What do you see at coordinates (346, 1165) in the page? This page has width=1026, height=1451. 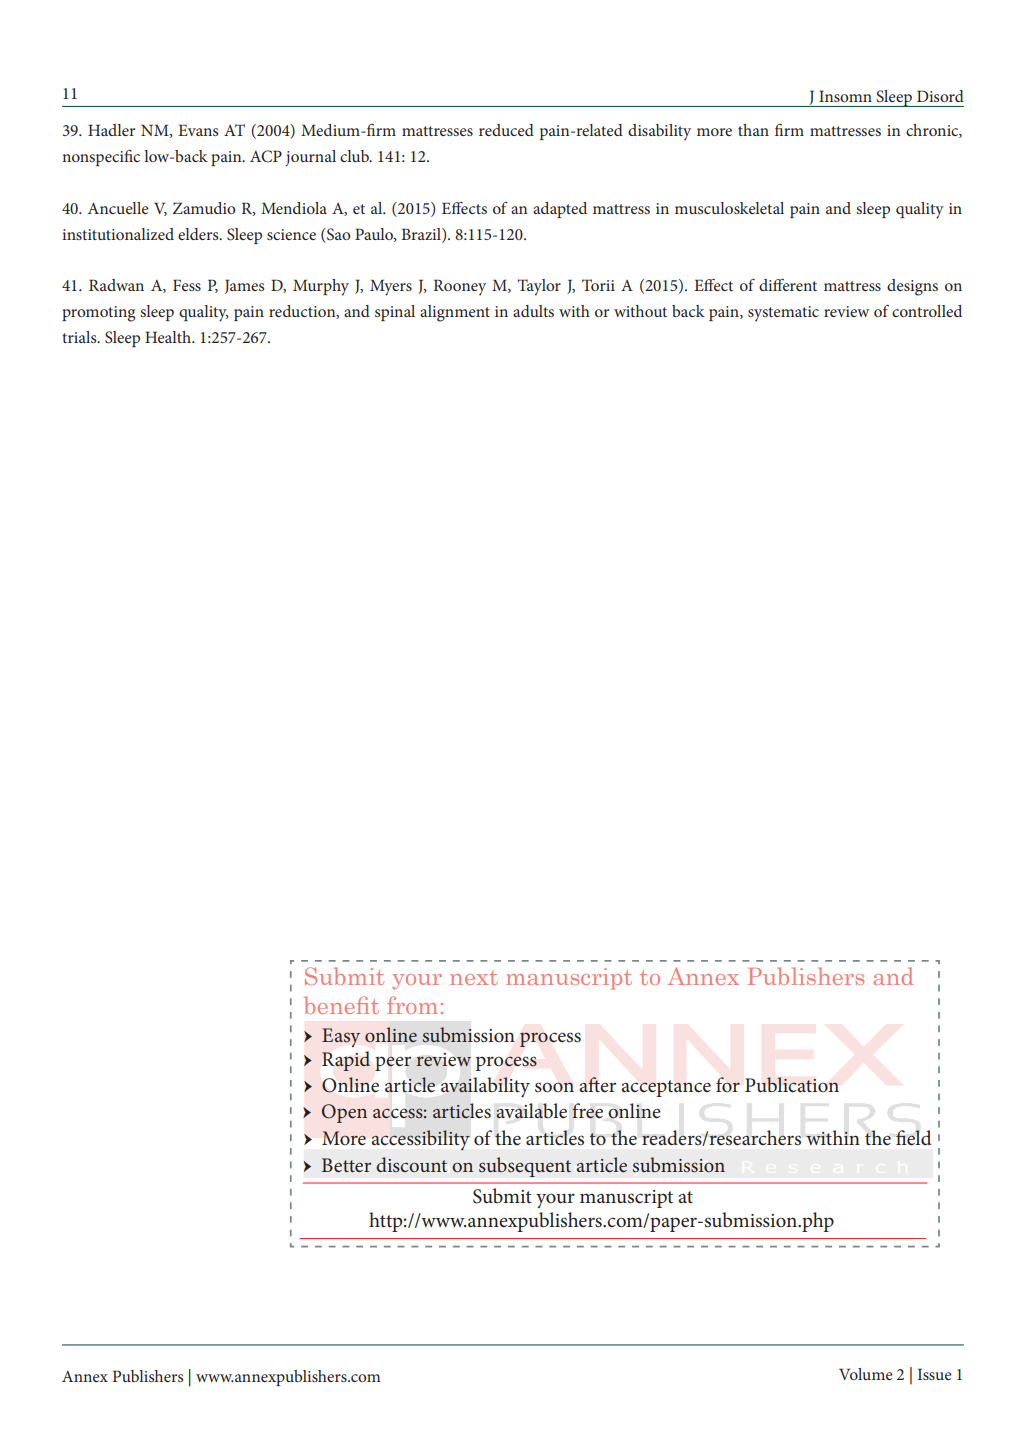 I see `Better` at bounding box center [346, 1165].
